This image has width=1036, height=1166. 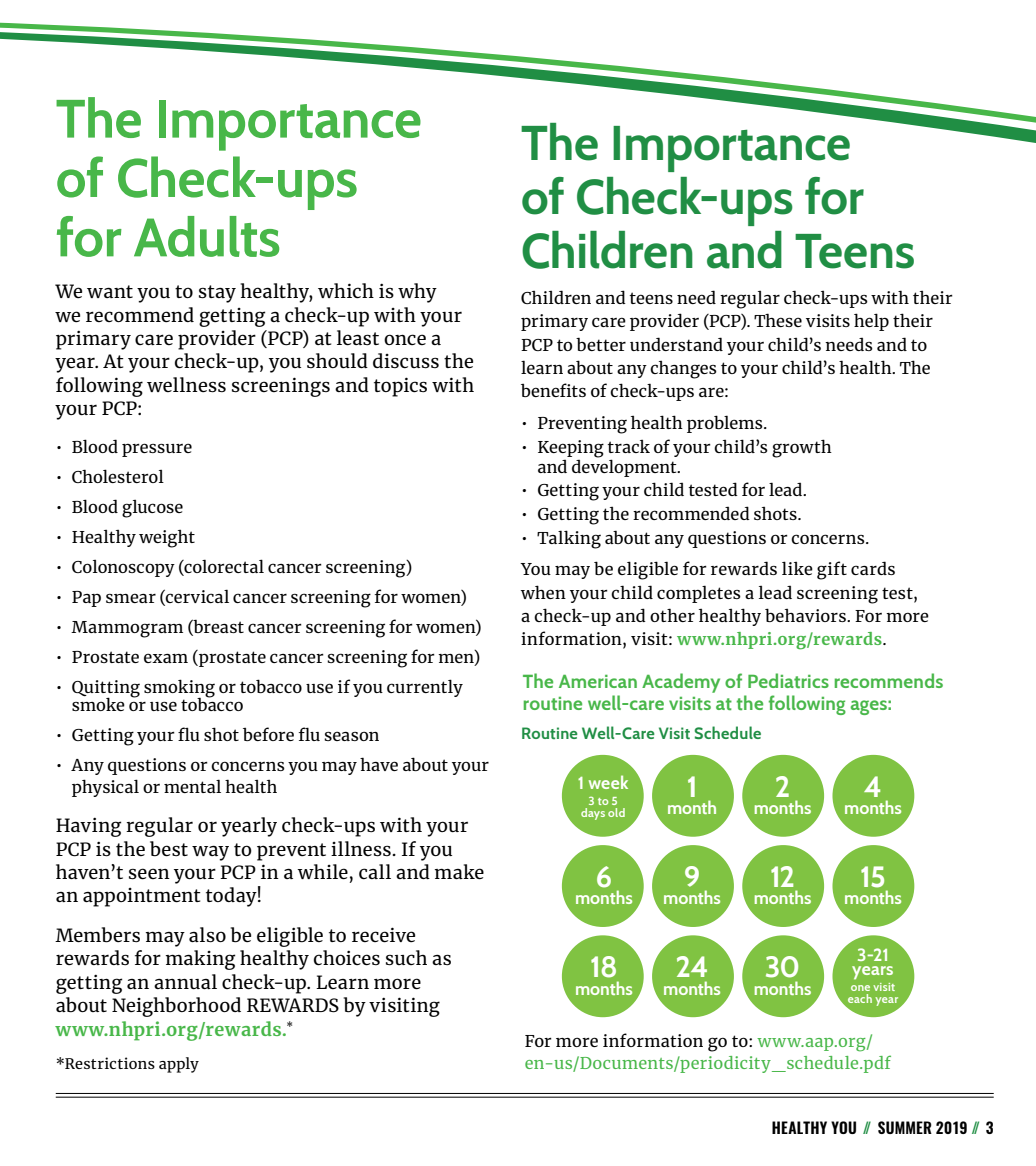 I want to click on pressure, so click(x=157, y=450).
